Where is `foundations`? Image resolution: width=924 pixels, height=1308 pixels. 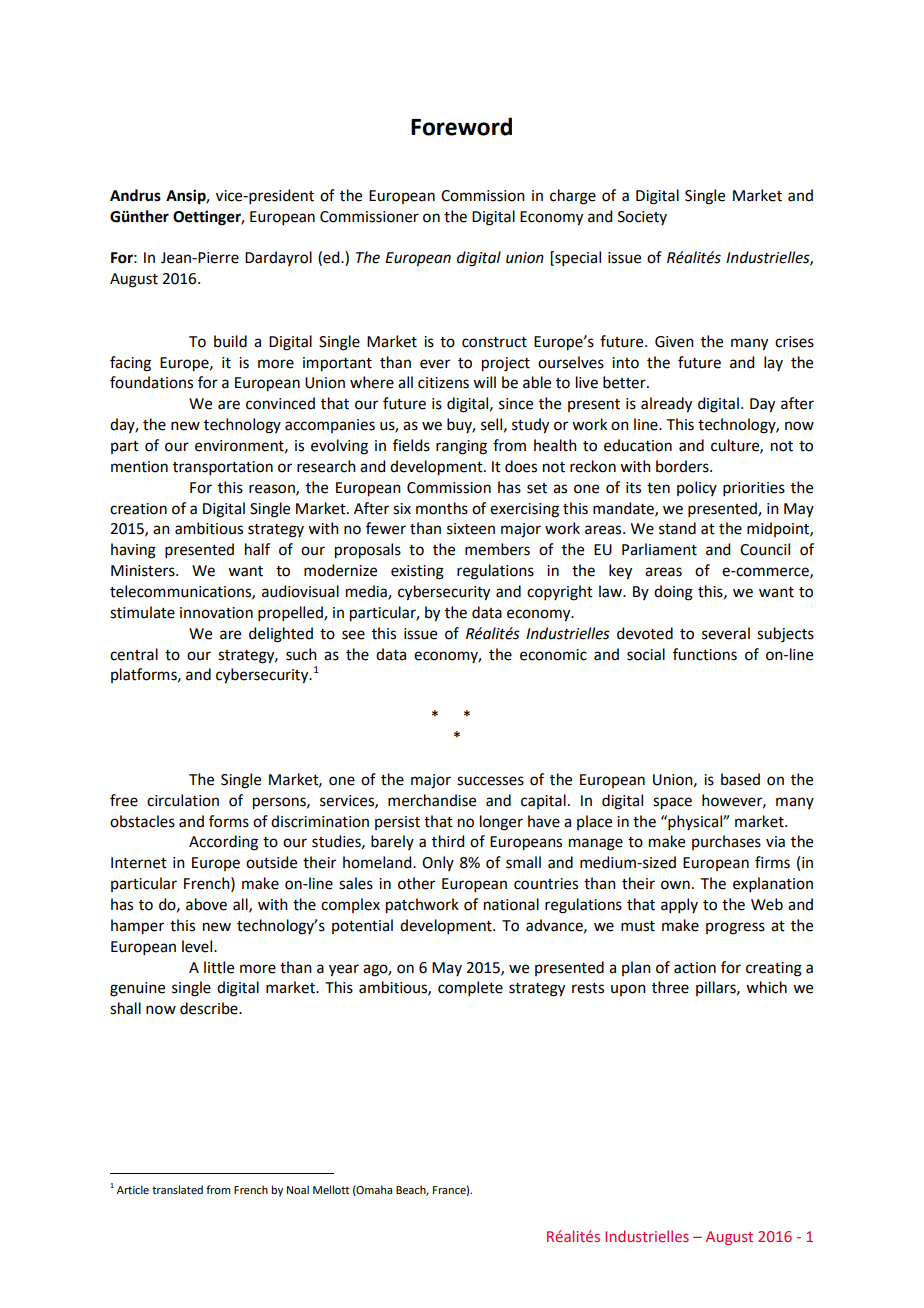
foundations is located at coordinates (151, 382).
